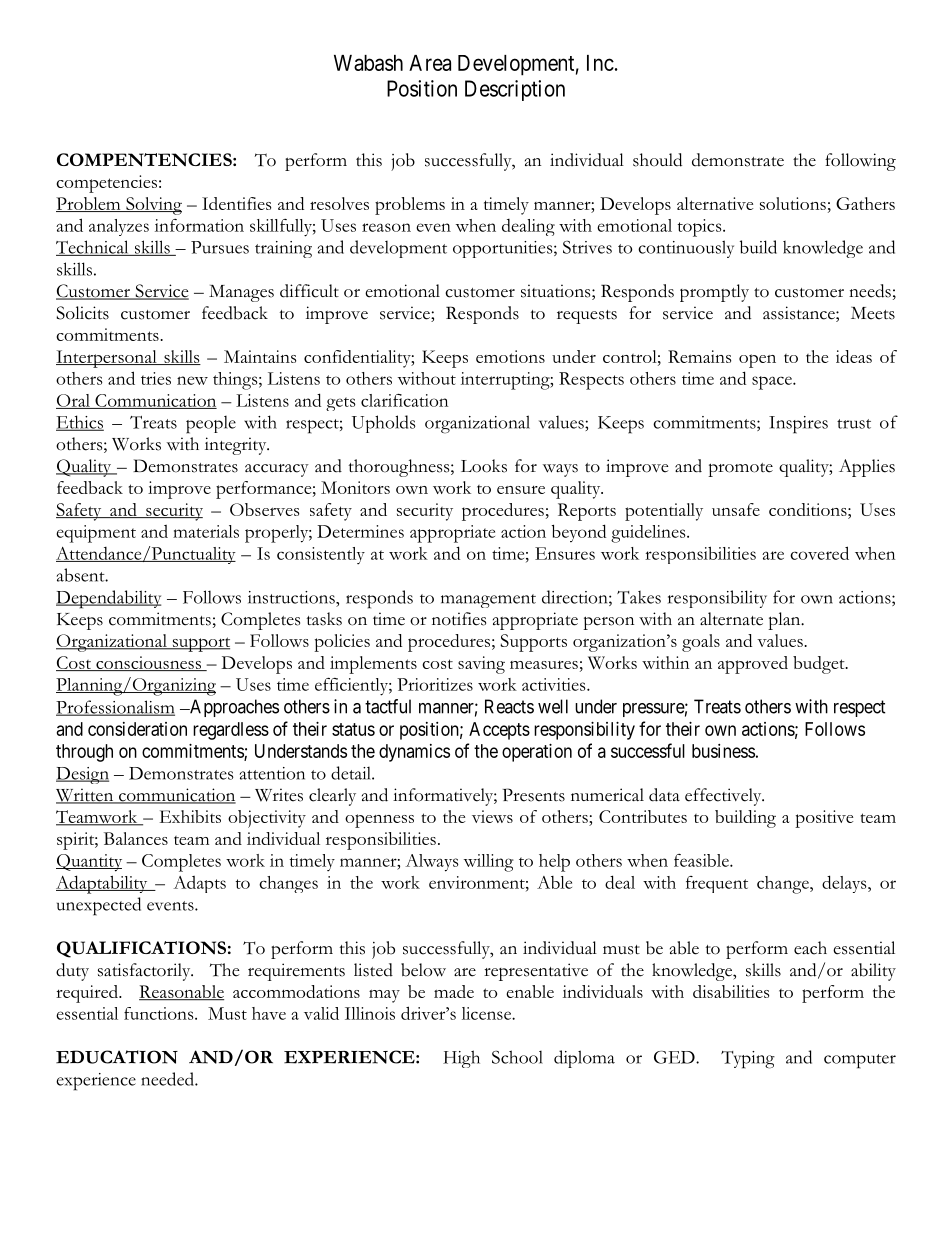 The height and width of the image is (1233, 952). What do you see at coordinates (860, 162) in the image?
I see `following` at bounding box center [860, 162].
